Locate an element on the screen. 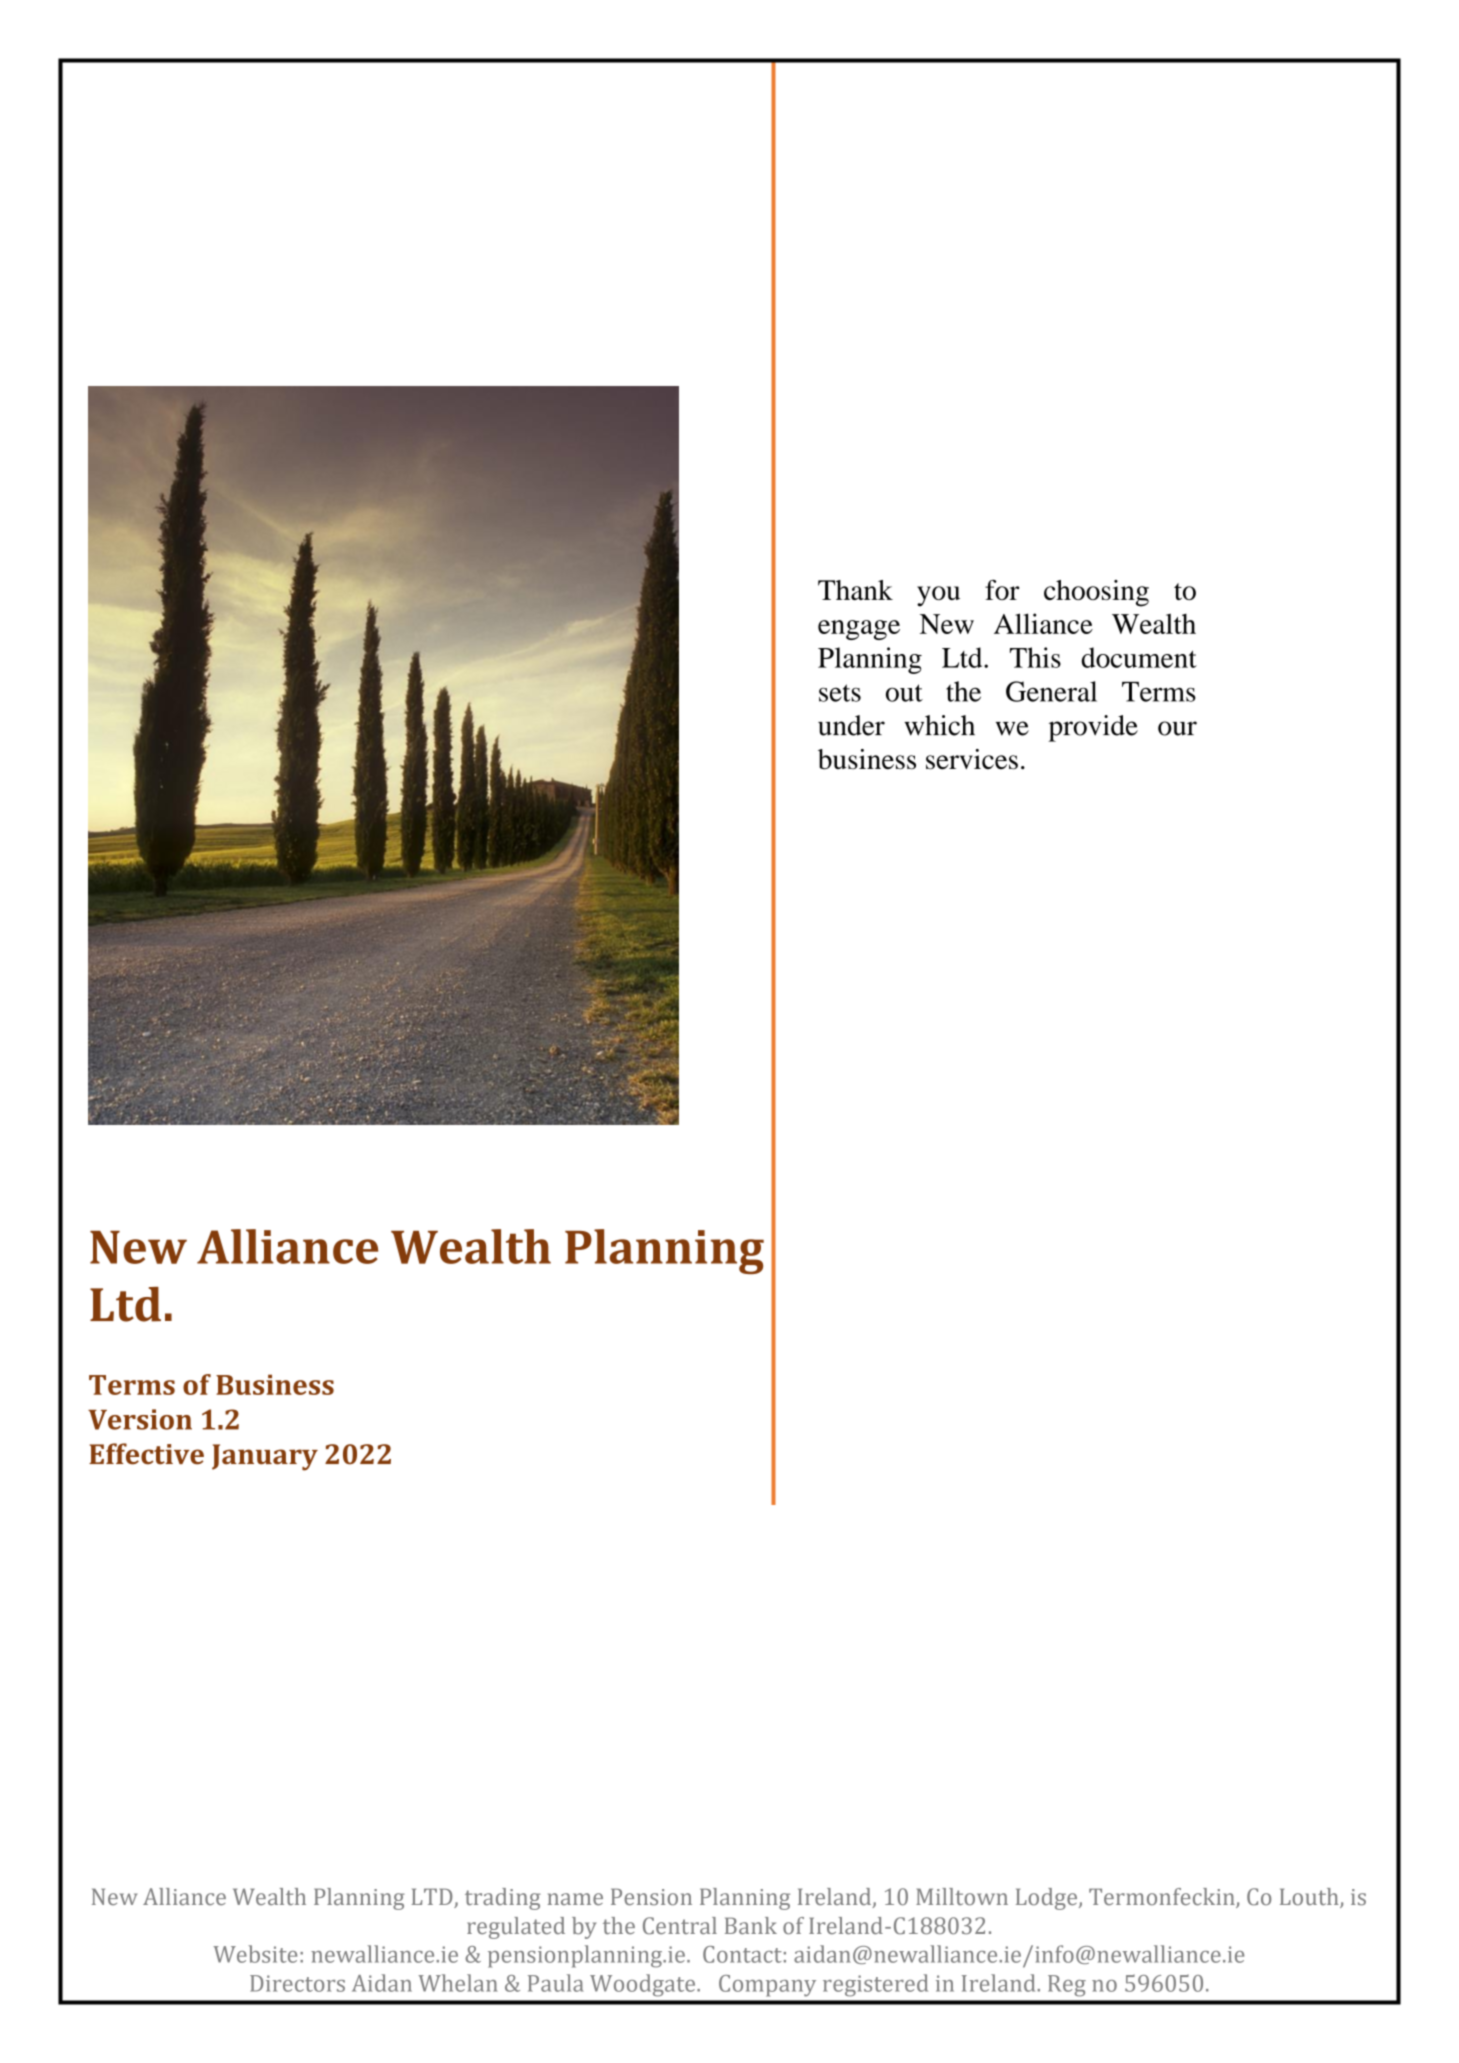 This screenshot has height=2063, width=1459. name is located at coordinates (575, 1899).
